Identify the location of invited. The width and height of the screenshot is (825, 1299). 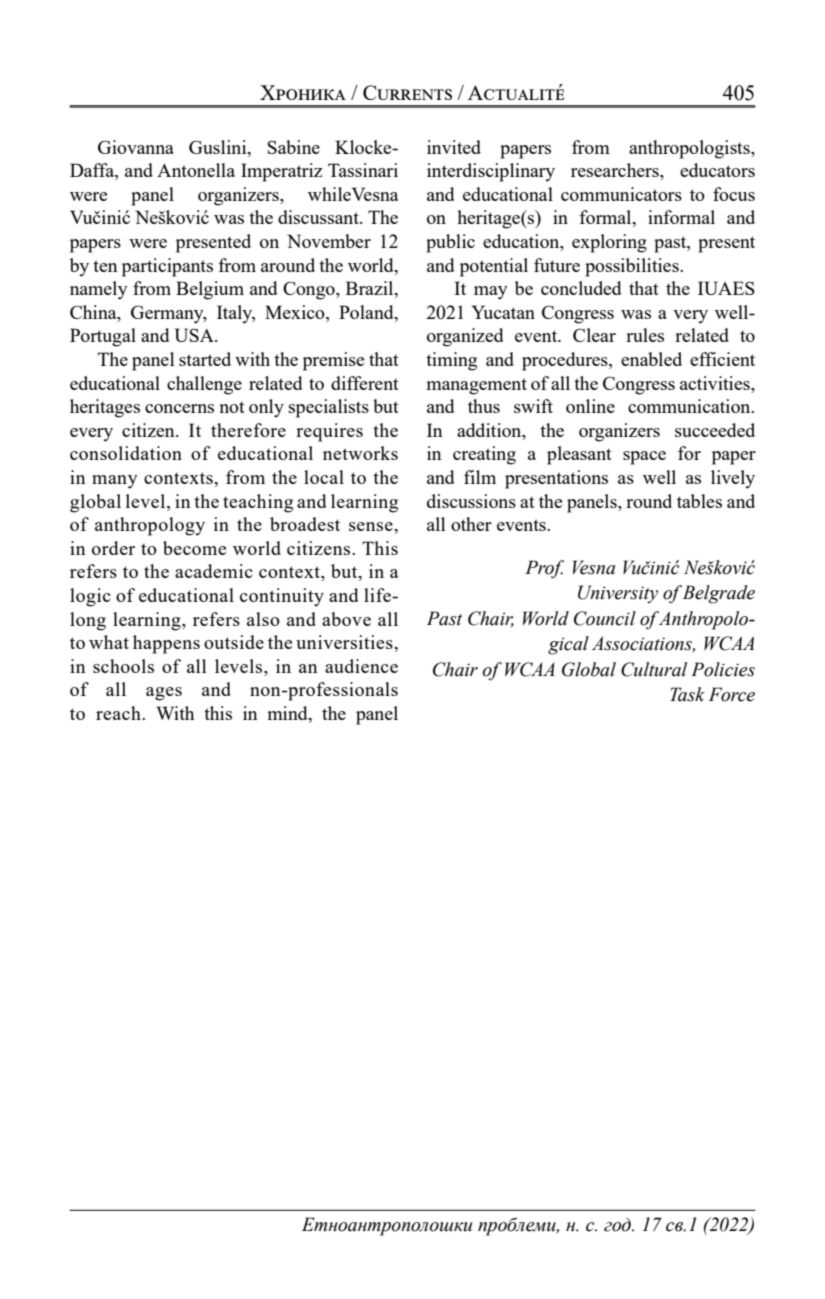
(454, 147).
